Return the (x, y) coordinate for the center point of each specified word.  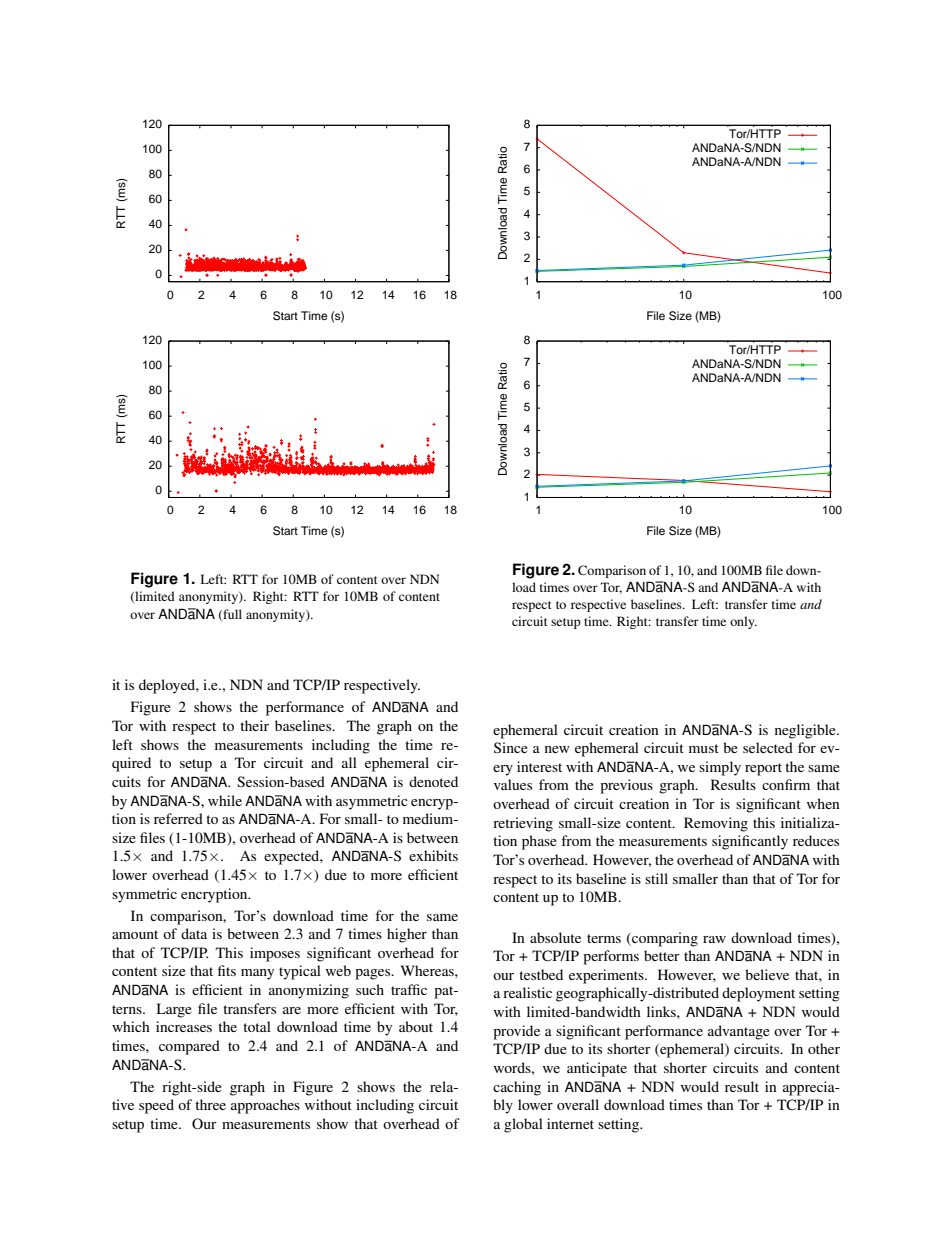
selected (768, 747)
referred (178, 818)
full (231, 615)
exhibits (433, 855)
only (743, 622)
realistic (527, 992)
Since (511, 747)
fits (227, 970)
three (210, 1104)
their (254, 725)
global (523, 1125)
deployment (758, 994)
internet (570, 1123)
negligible (806, 731)
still (656, 878)
